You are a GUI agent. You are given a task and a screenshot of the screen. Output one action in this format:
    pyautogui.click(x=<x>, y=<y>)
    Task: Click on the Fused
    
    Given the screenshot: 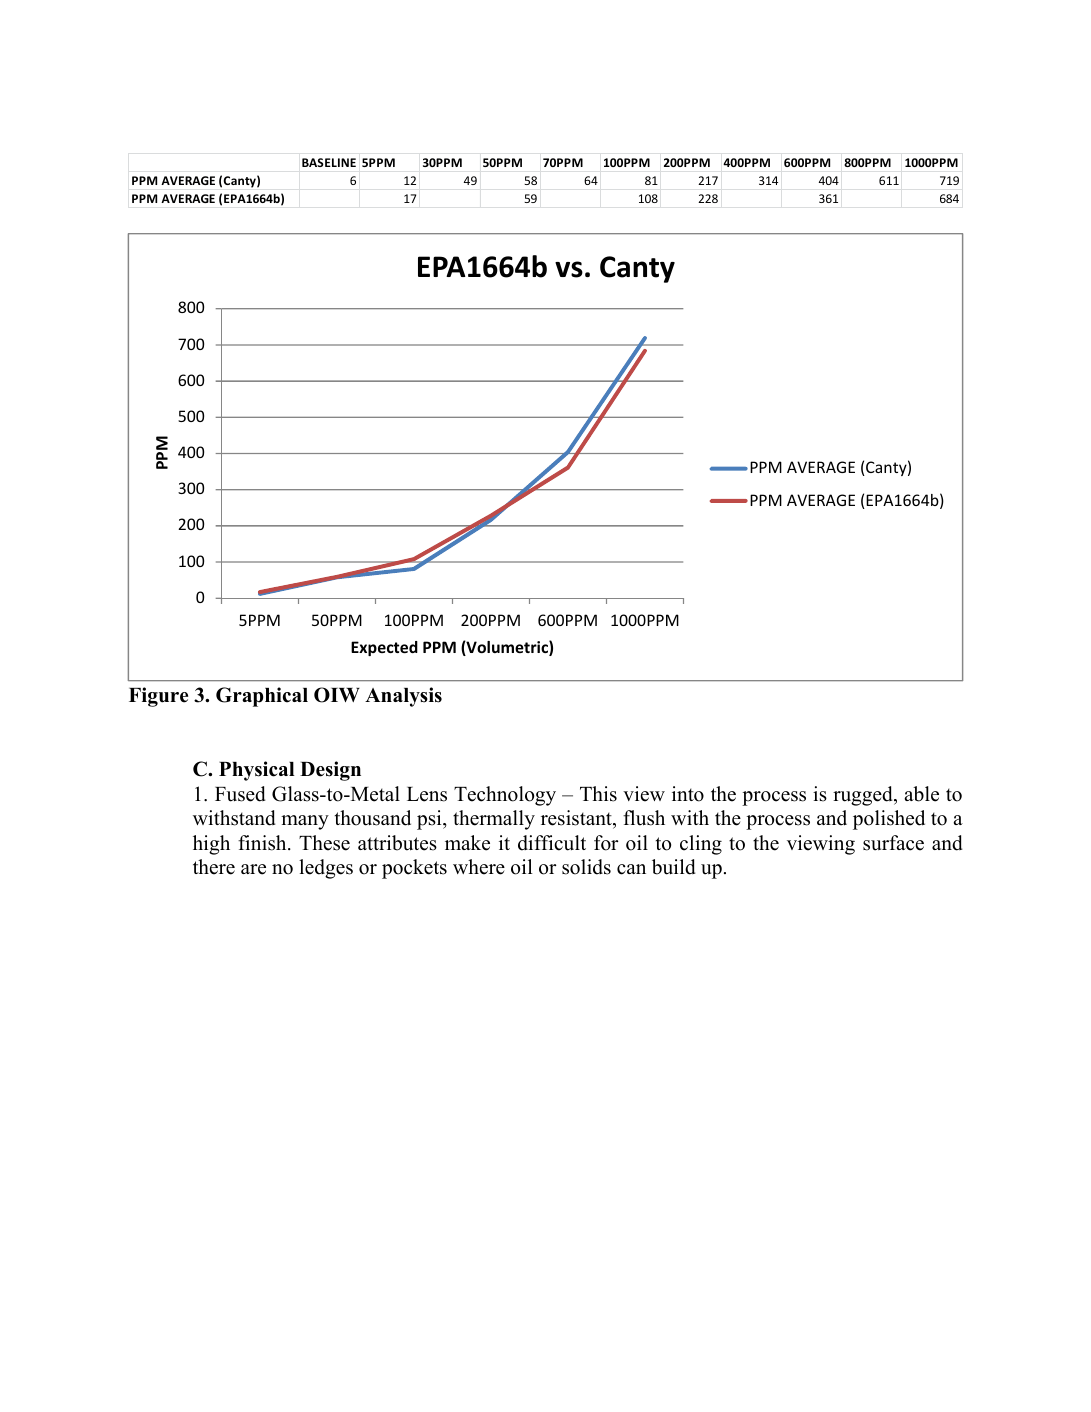 What is the action you would take?
    pyautogui.click(x=240, y=794)
